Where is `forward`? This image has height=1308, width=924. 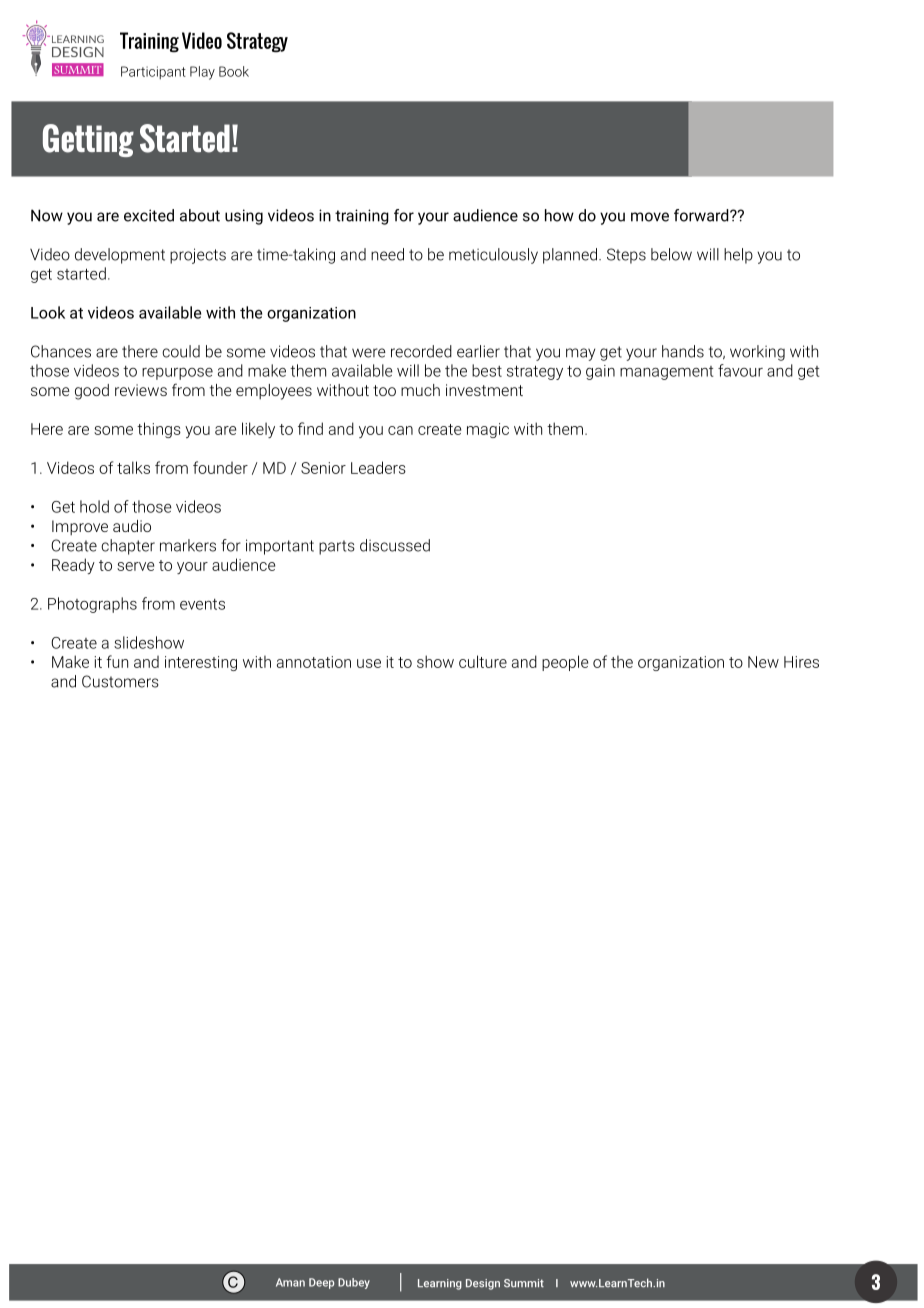 forward is located at coordinates (702, 215).
